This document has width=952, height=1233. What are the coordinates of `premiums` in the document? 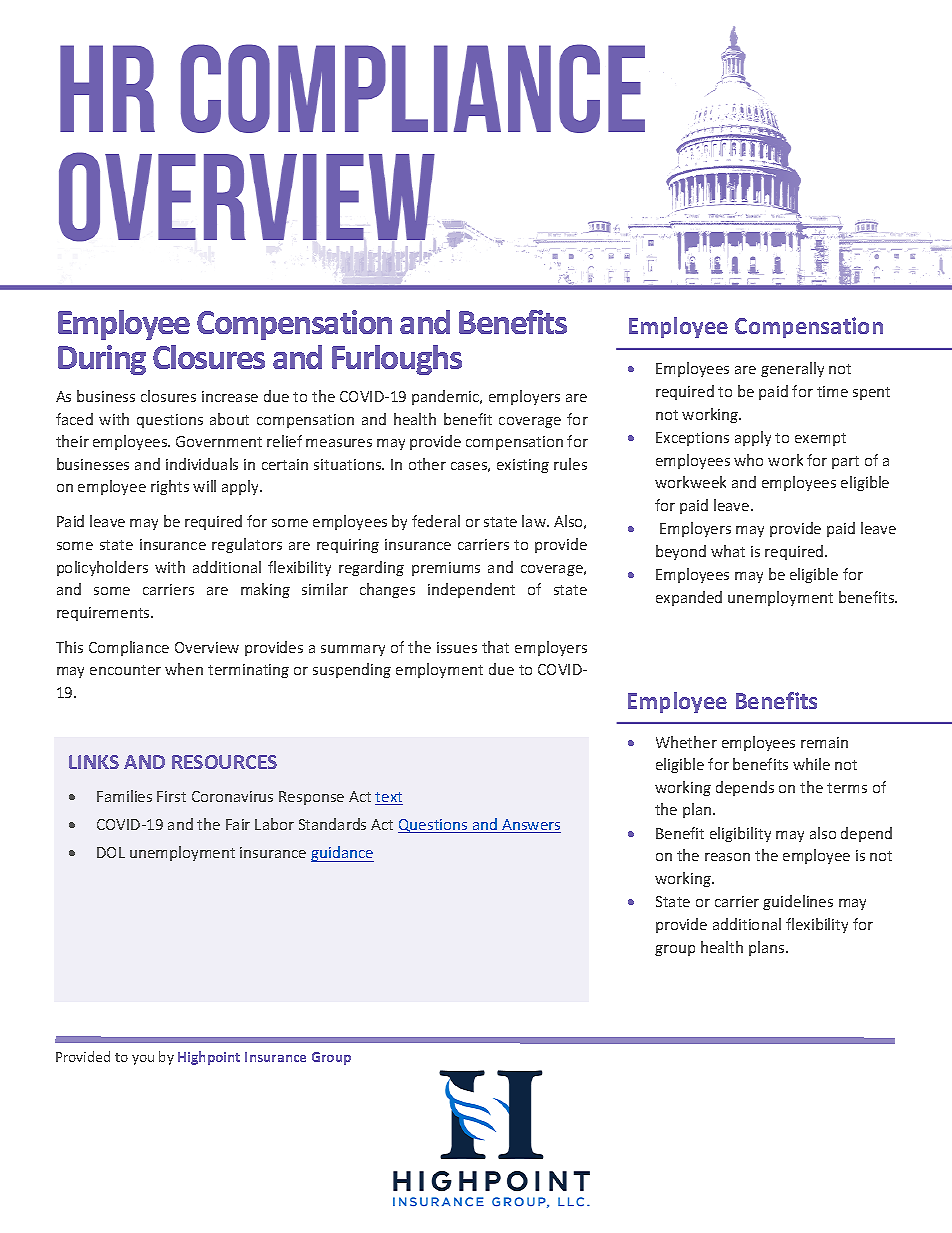 It's located at (446, 569).
